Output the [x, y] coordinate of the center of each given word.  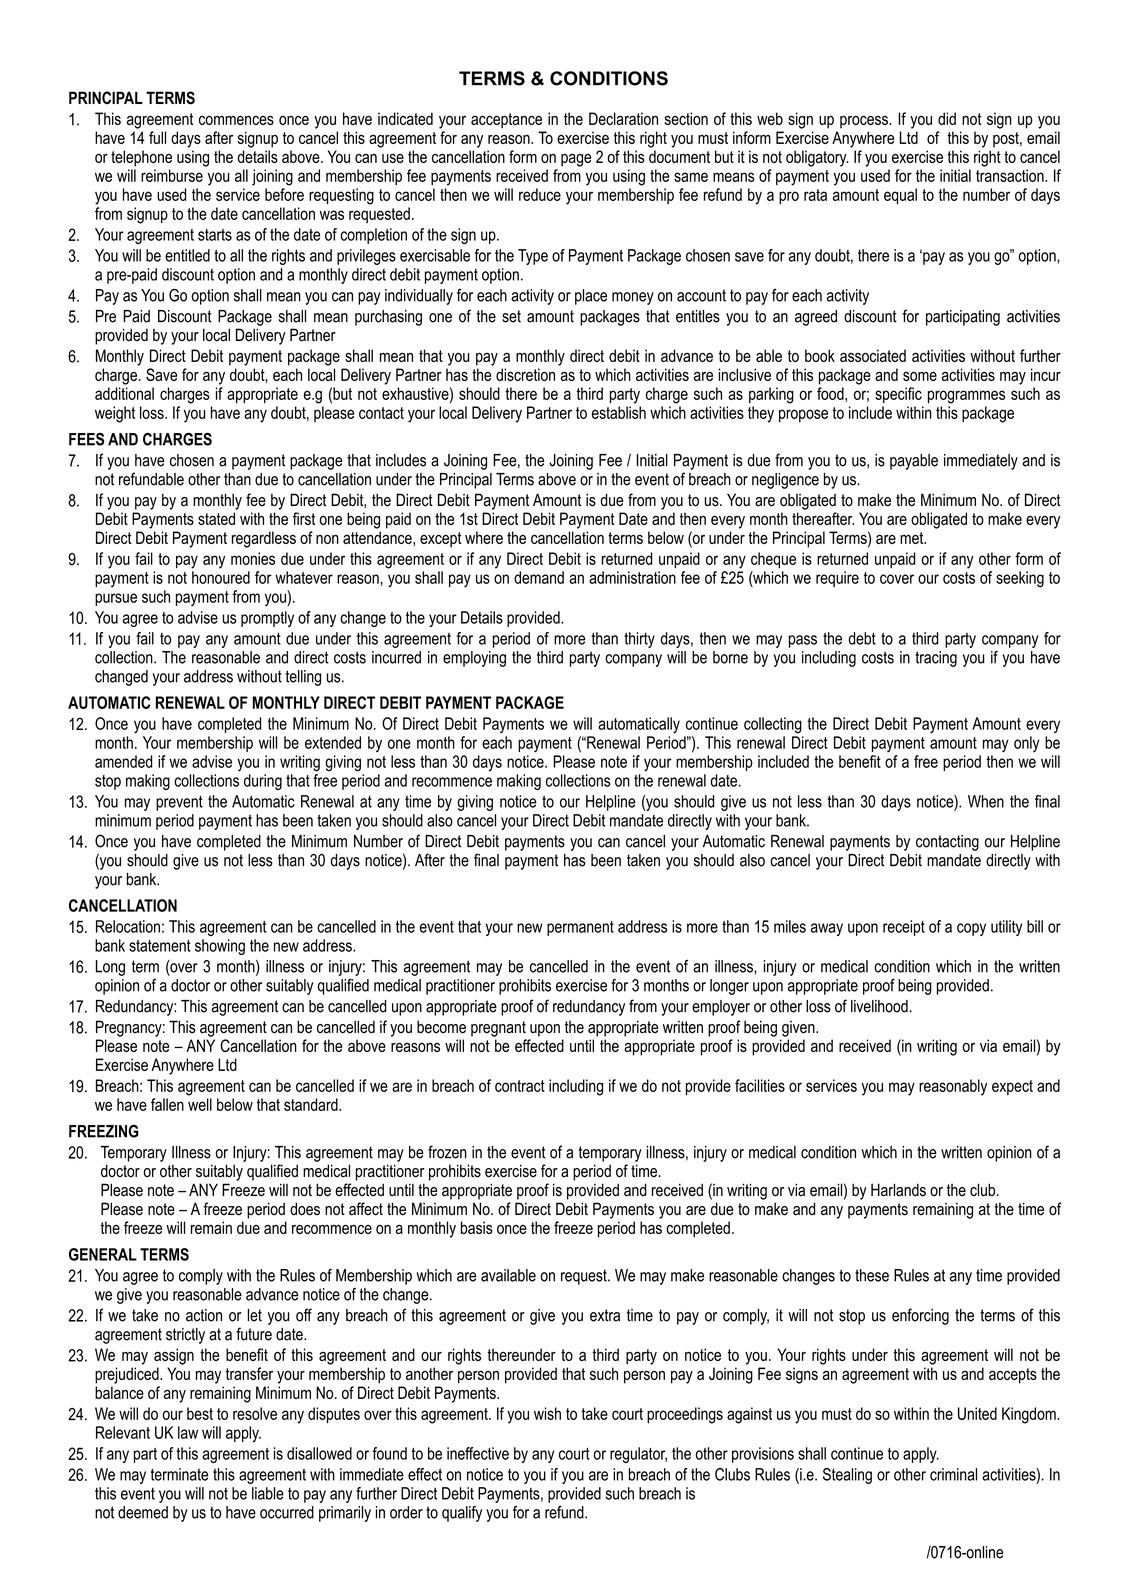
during [263, 782]
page [576, 160]
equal [900, 196]
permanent [580, 928]
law [188, 1432]
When [986, 801]
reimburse [172, 175]
